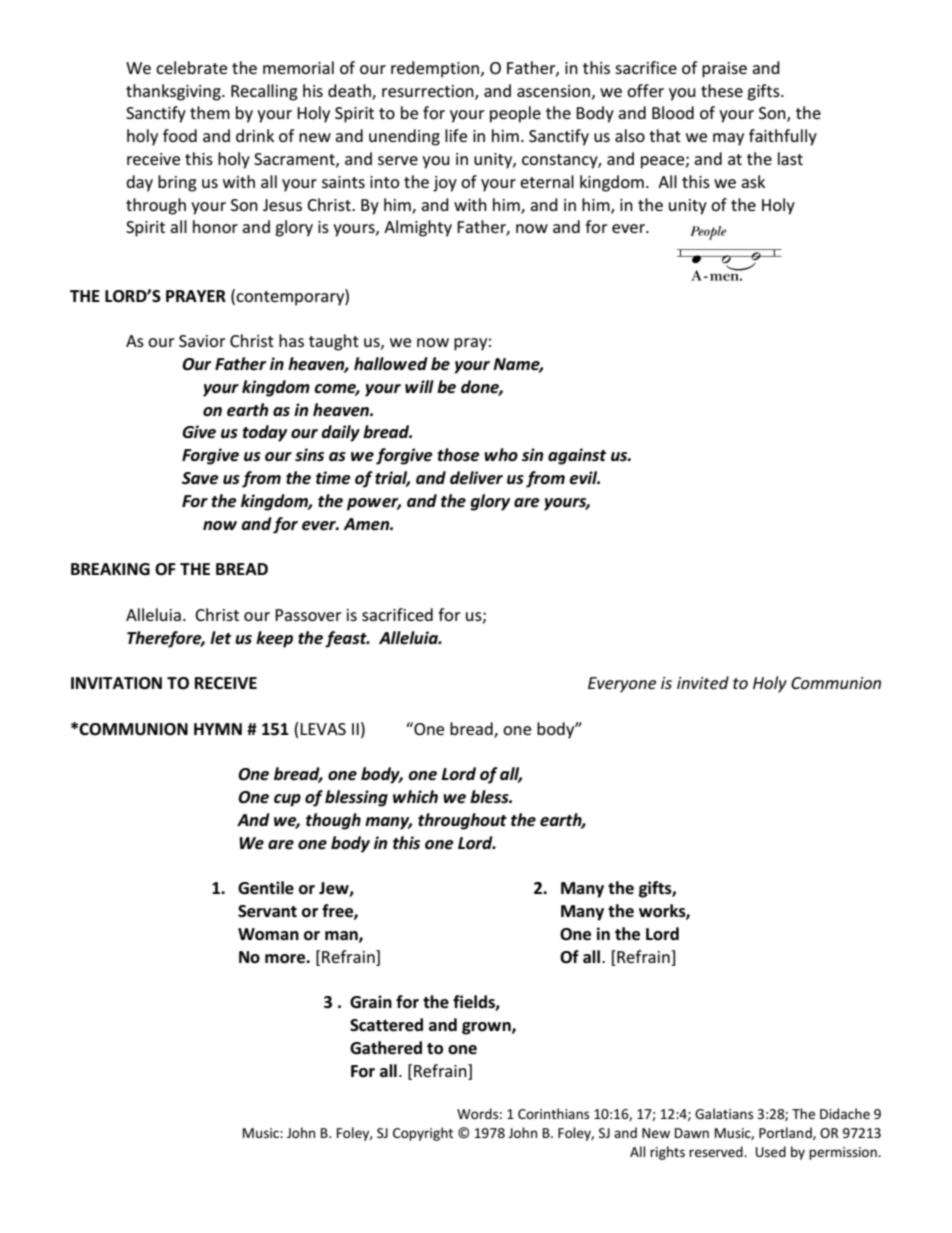 The width and height of the image is (952, 1233). I want to click on people, so click(515, 114).
